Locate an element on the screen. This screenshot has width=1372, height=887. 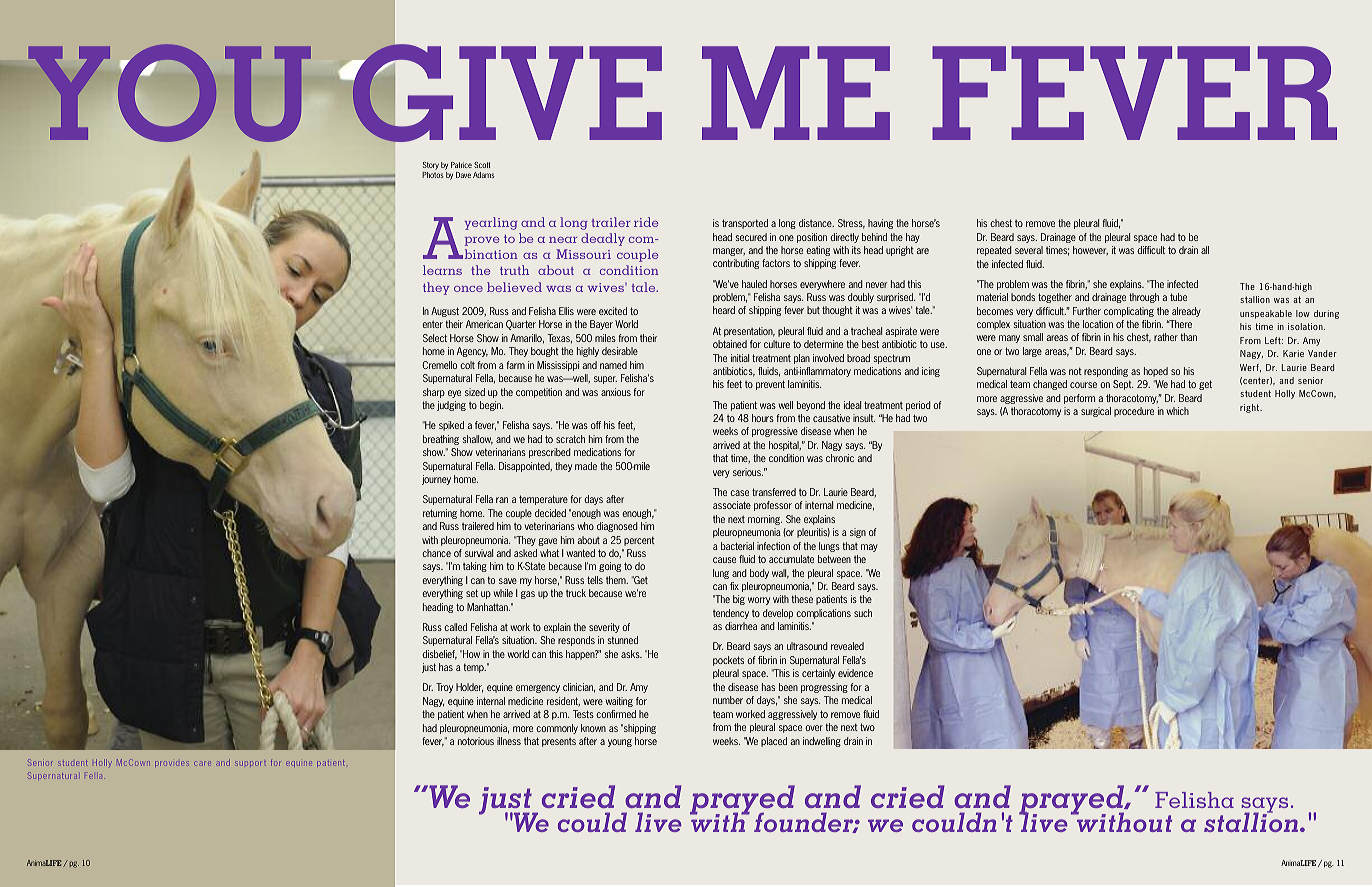
transferred is located at coordinates (774, 492).
